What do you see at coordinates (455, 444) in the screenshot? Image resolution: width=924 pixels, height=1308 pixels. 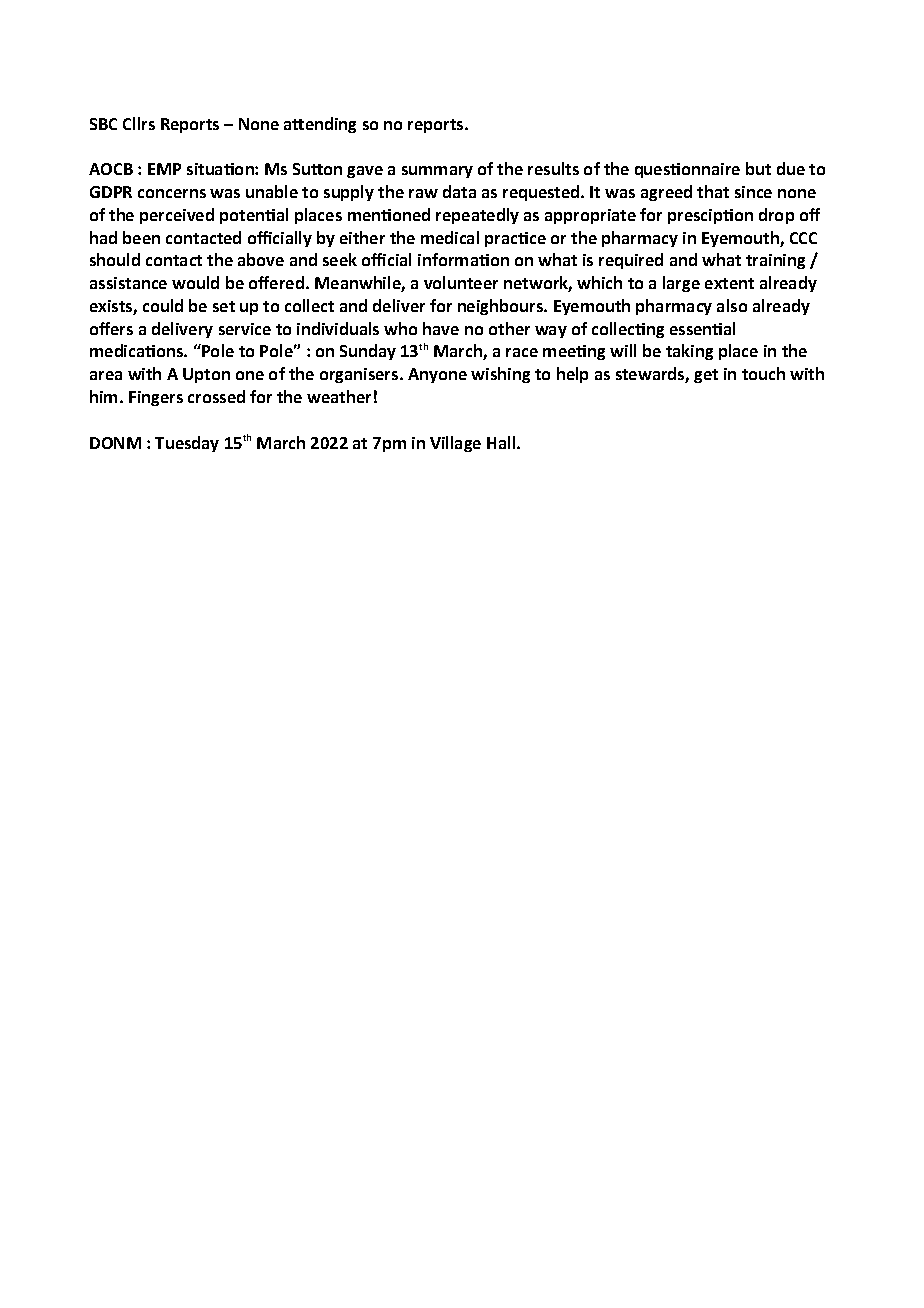 I see `Village` at bounding box center [455, 444].
